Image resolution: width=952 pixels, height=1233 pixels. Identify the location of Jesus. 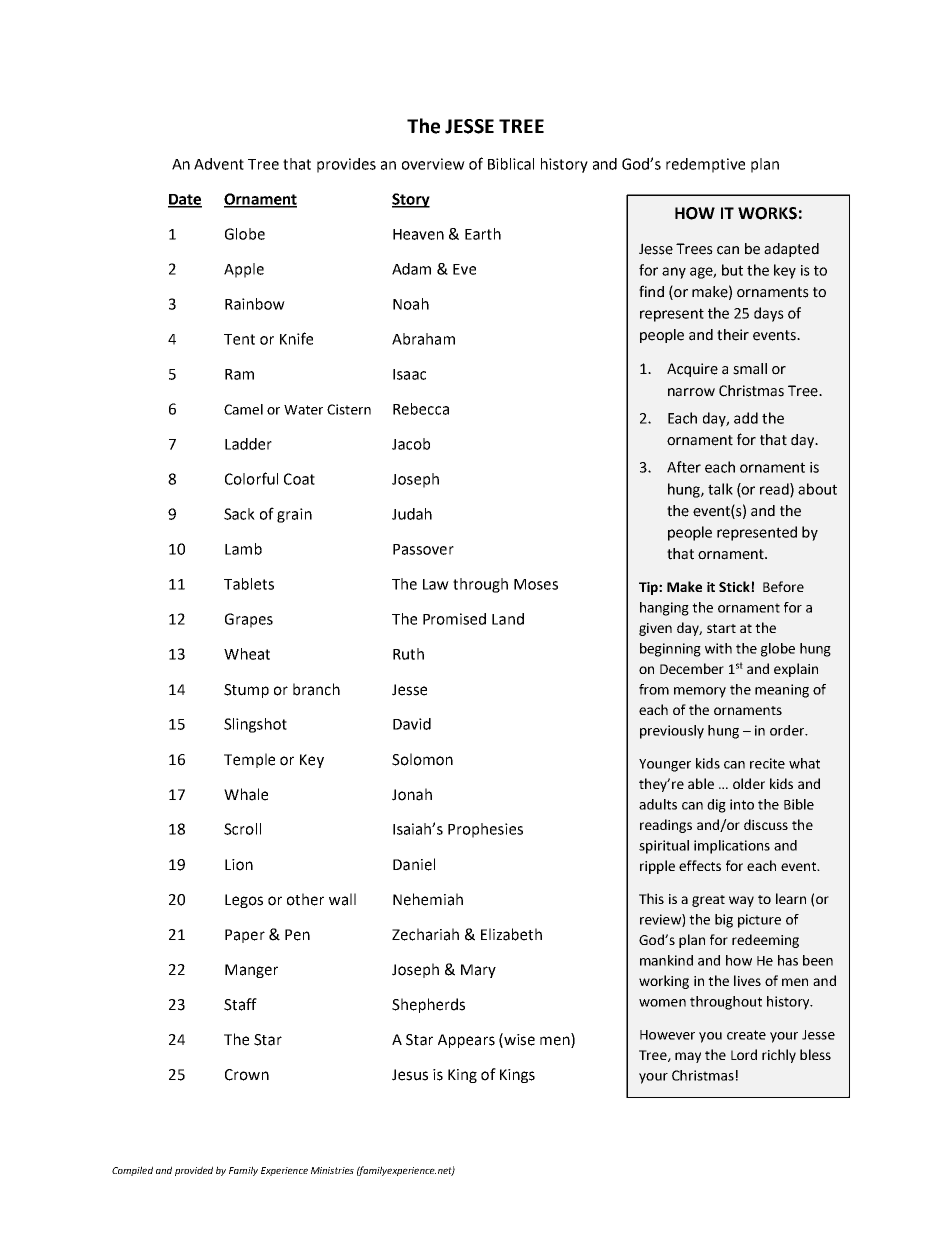
(410, 1075).
